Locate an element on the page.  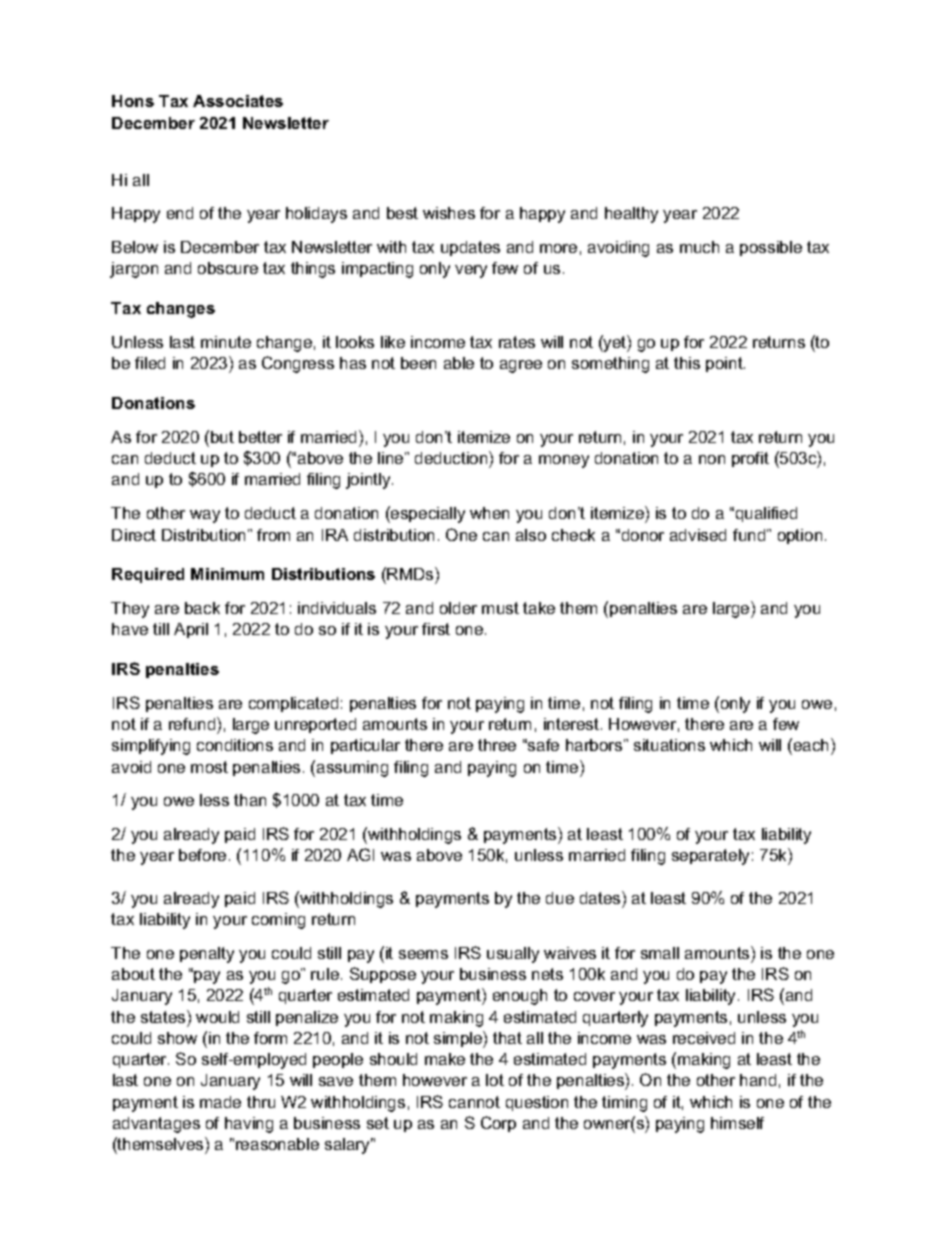
minute is located at coordinates (226, 342).
